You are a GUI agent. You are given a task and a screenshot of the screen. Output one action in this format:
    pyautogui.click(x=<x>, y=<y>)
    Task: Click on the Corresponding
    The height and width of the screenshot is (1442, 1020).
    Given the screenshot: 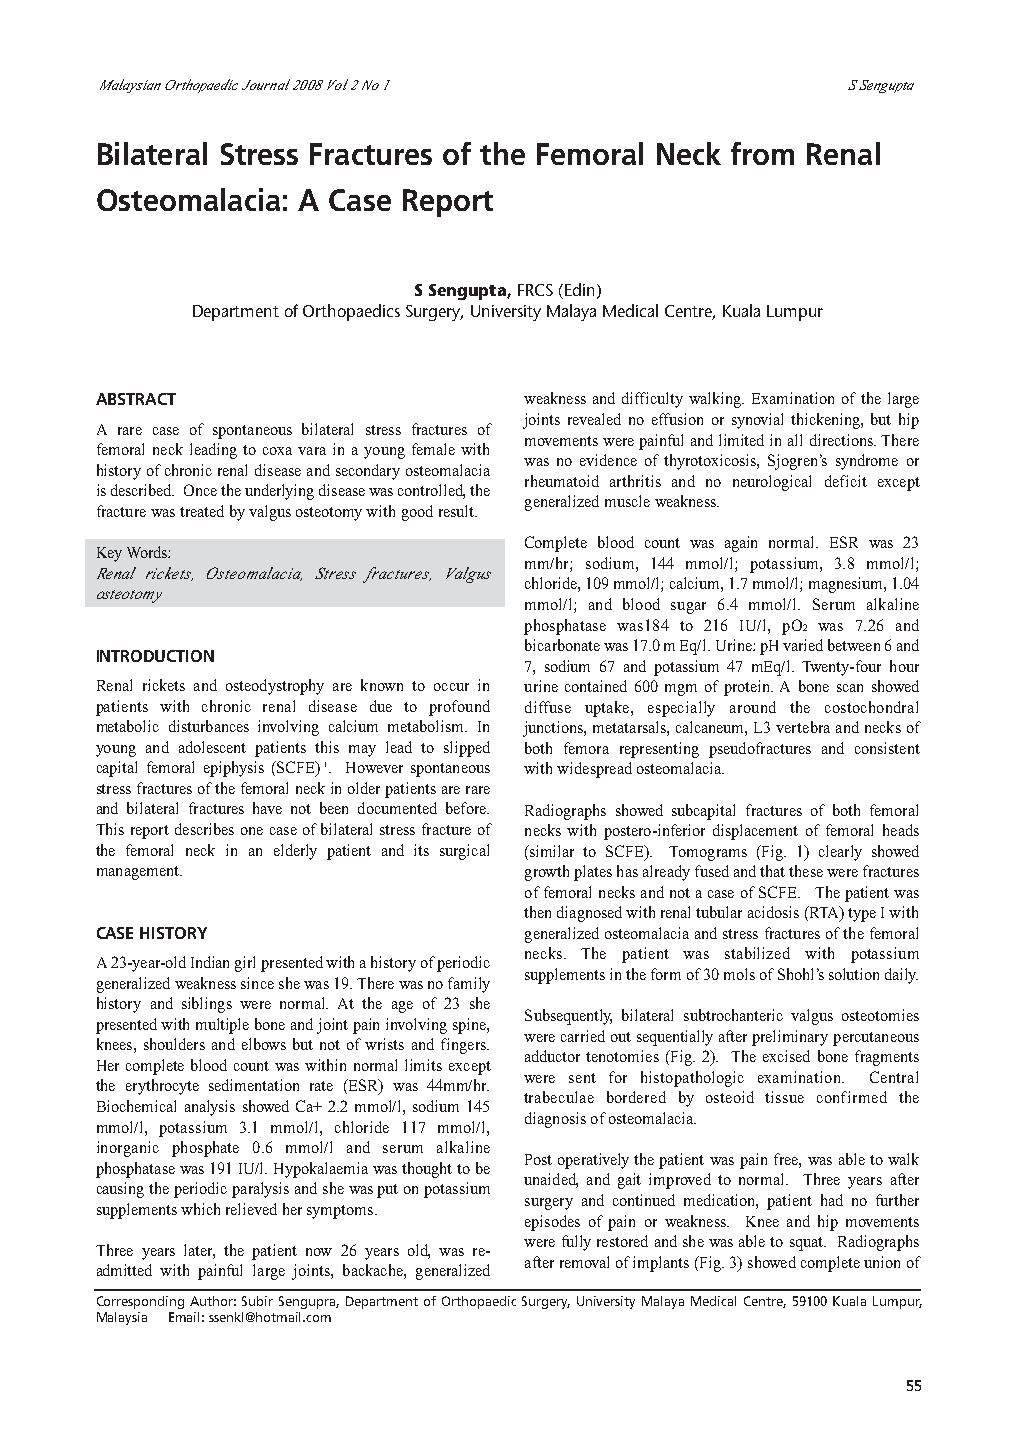 What is the action you would take?
    pyautogui.click(x=140, y=1302)
